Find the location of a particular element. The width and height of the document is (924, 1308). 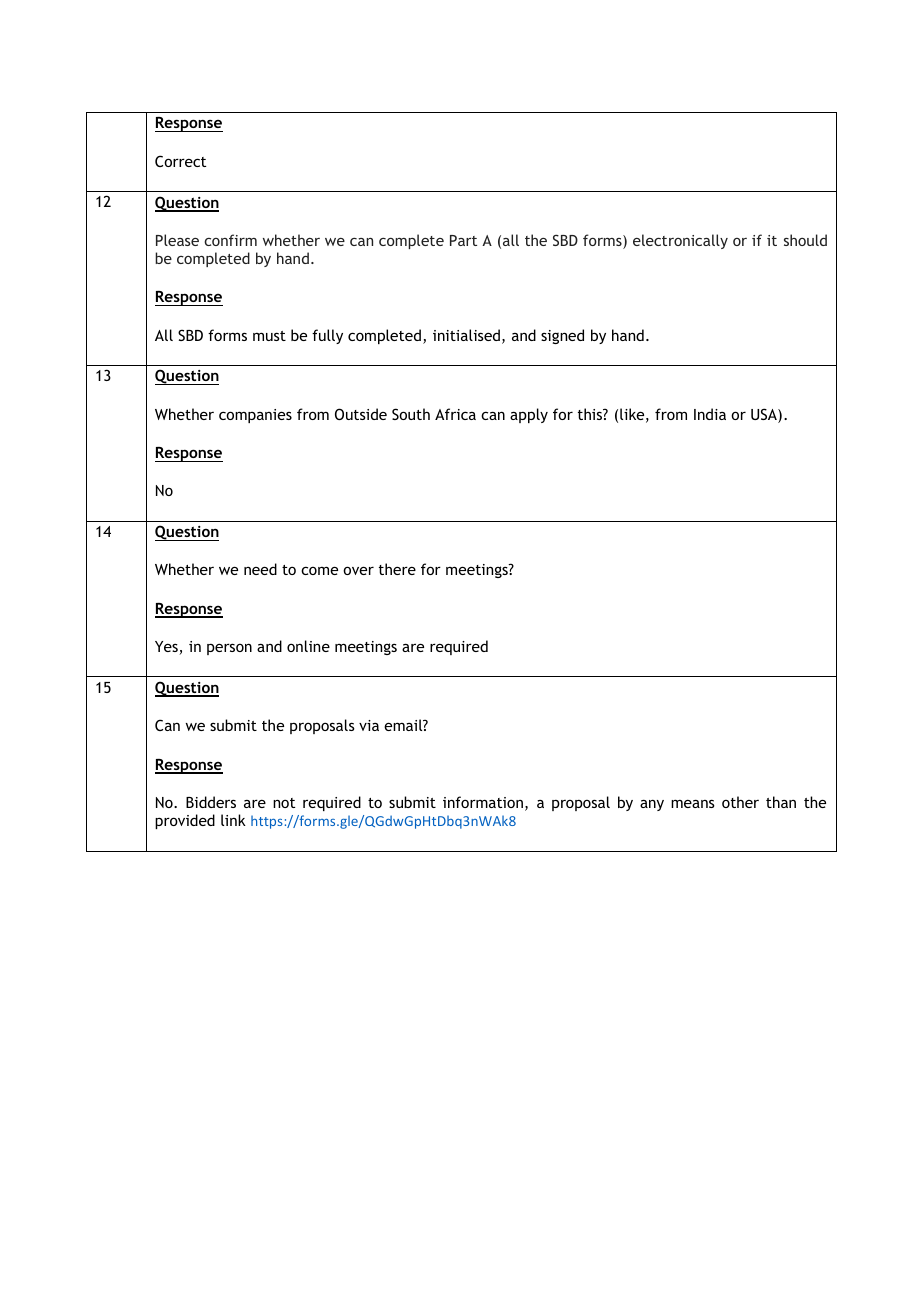

there is located at coordinates (397, 569).
